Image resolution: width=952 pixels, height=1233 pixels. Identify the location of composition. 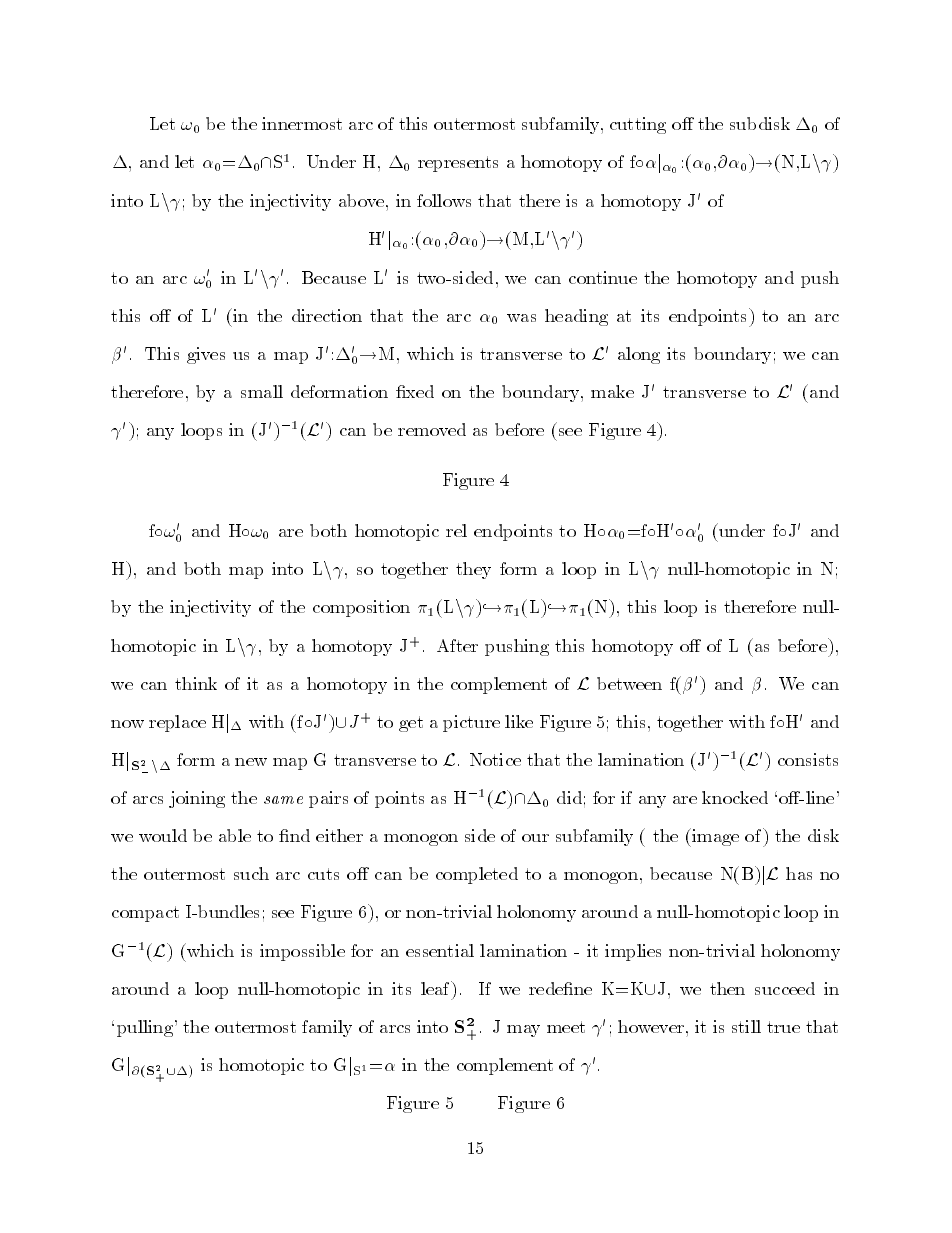
(361, 608).
